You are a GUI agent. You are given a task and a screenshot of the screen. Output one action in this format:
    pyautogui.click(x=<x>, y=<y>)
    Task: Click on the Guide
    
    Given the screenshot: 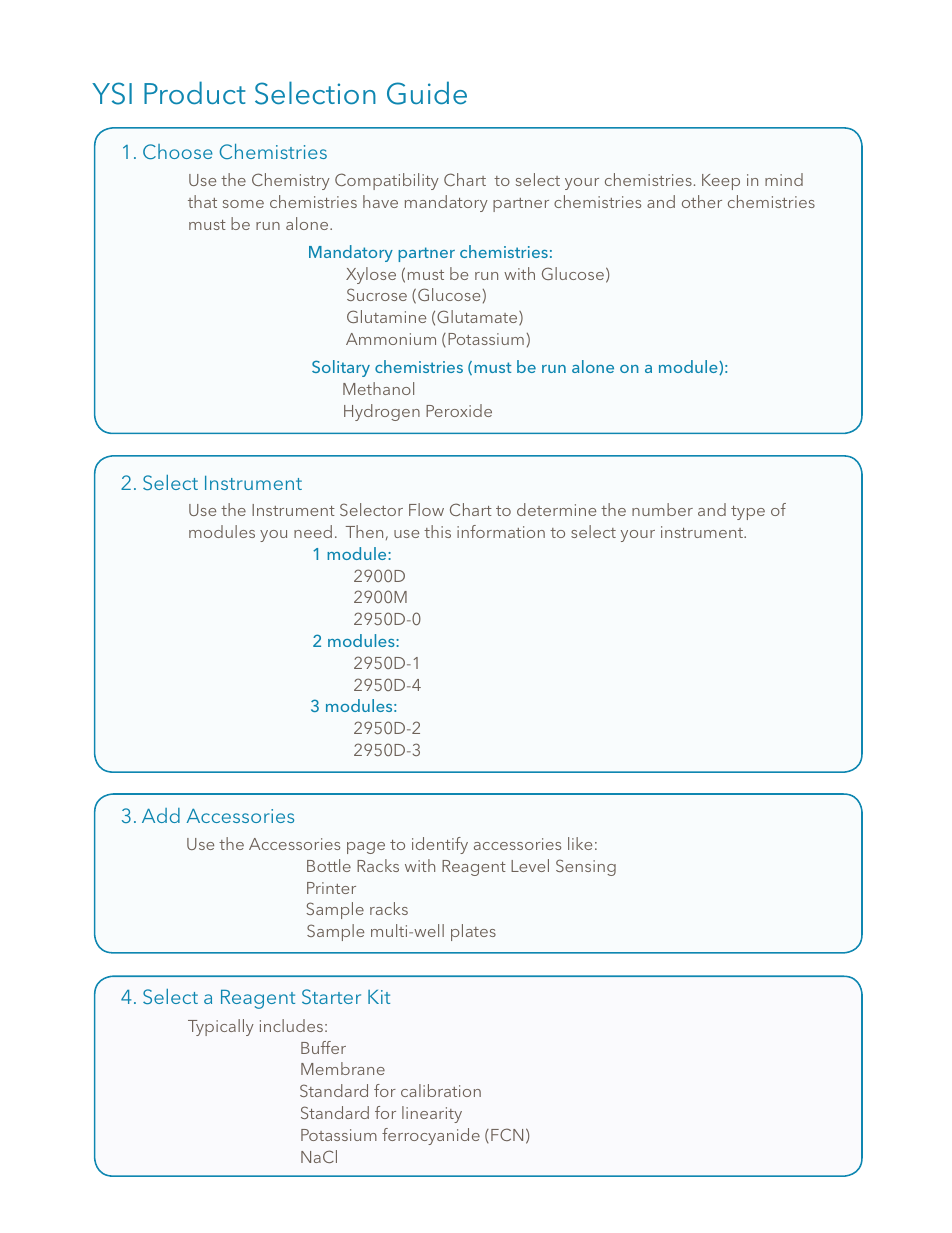 What is the action you would take?
    pyautogui.click(x=427, y=93)
